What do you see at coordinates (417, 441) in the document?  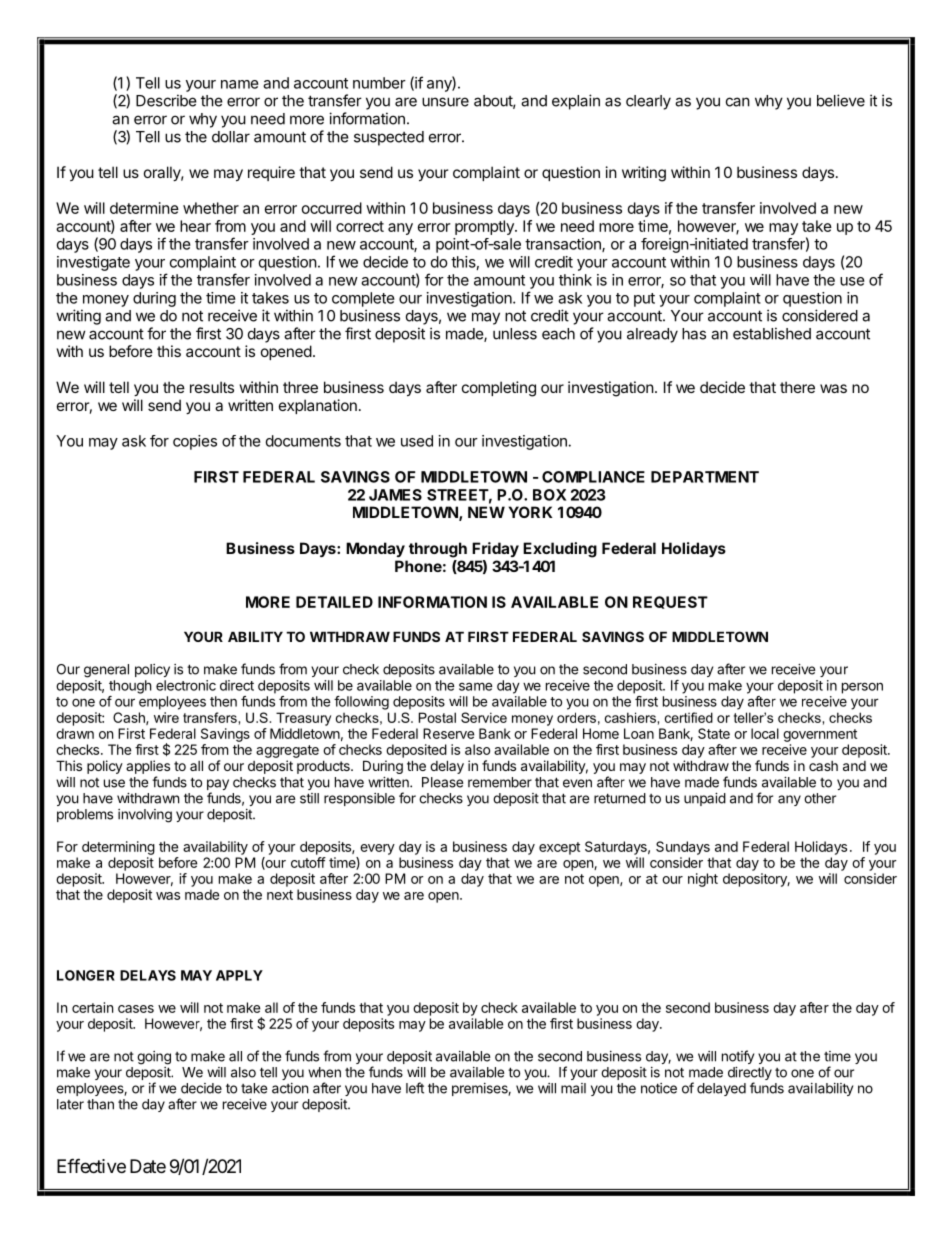 I see `used` at bounding box center [417, 441].
